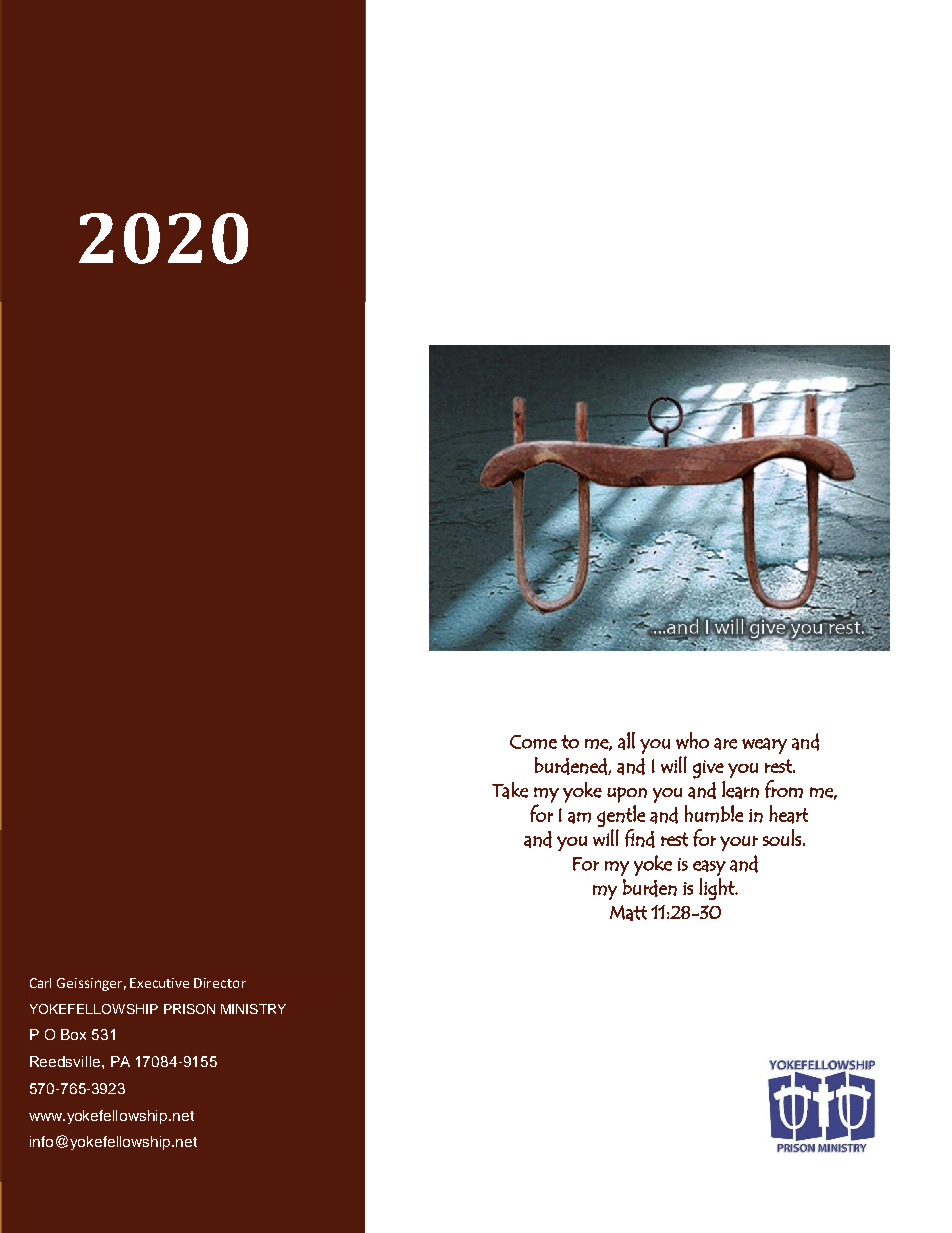 This page has width=952, height=1233. Describe the element at coordinates (725, 744) in the page. I see `are` at that location.
